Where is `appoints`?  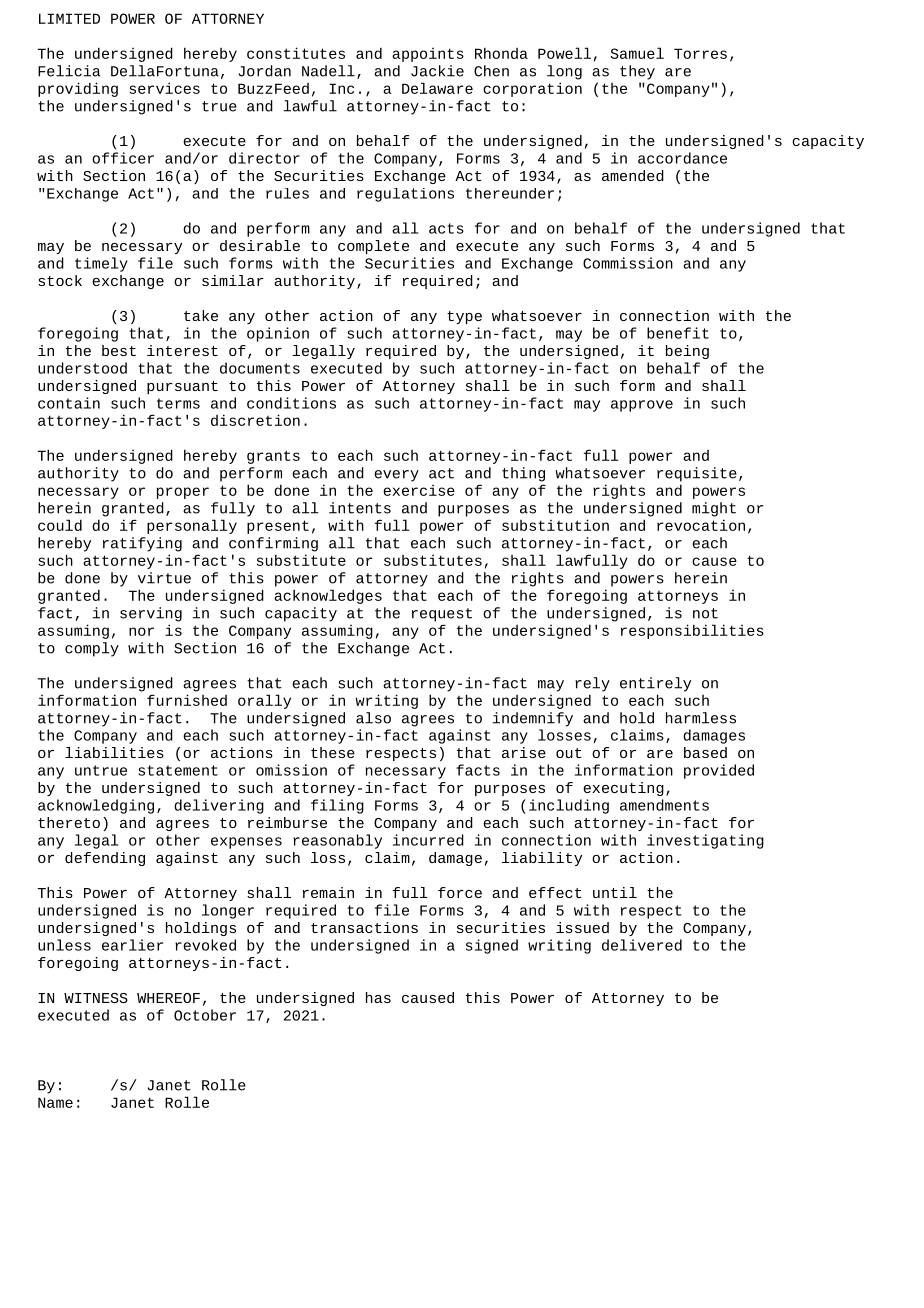 appoints is located at coordinates (428, 55).
